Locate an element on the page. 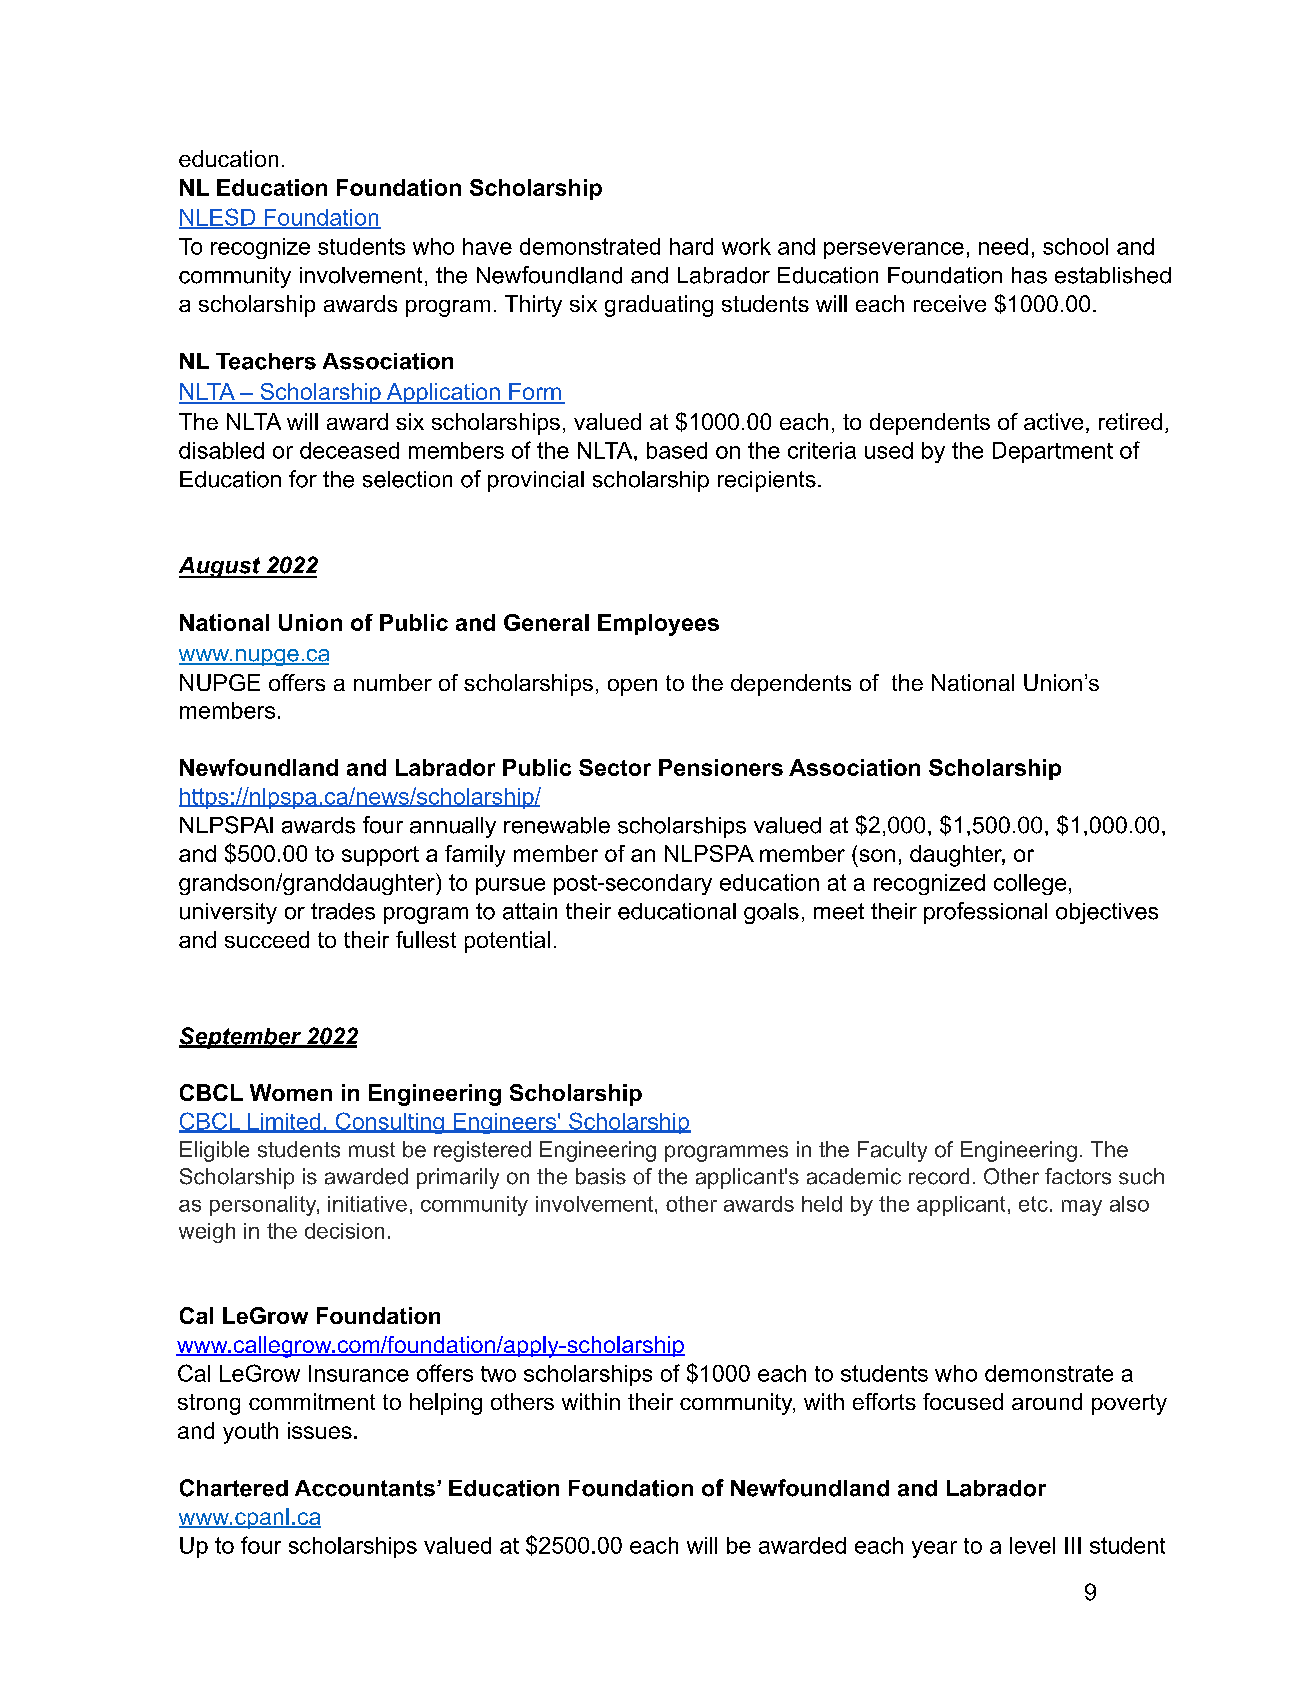 This page has height=1683, width=1301. college is located at coordinates (1030, 884).
